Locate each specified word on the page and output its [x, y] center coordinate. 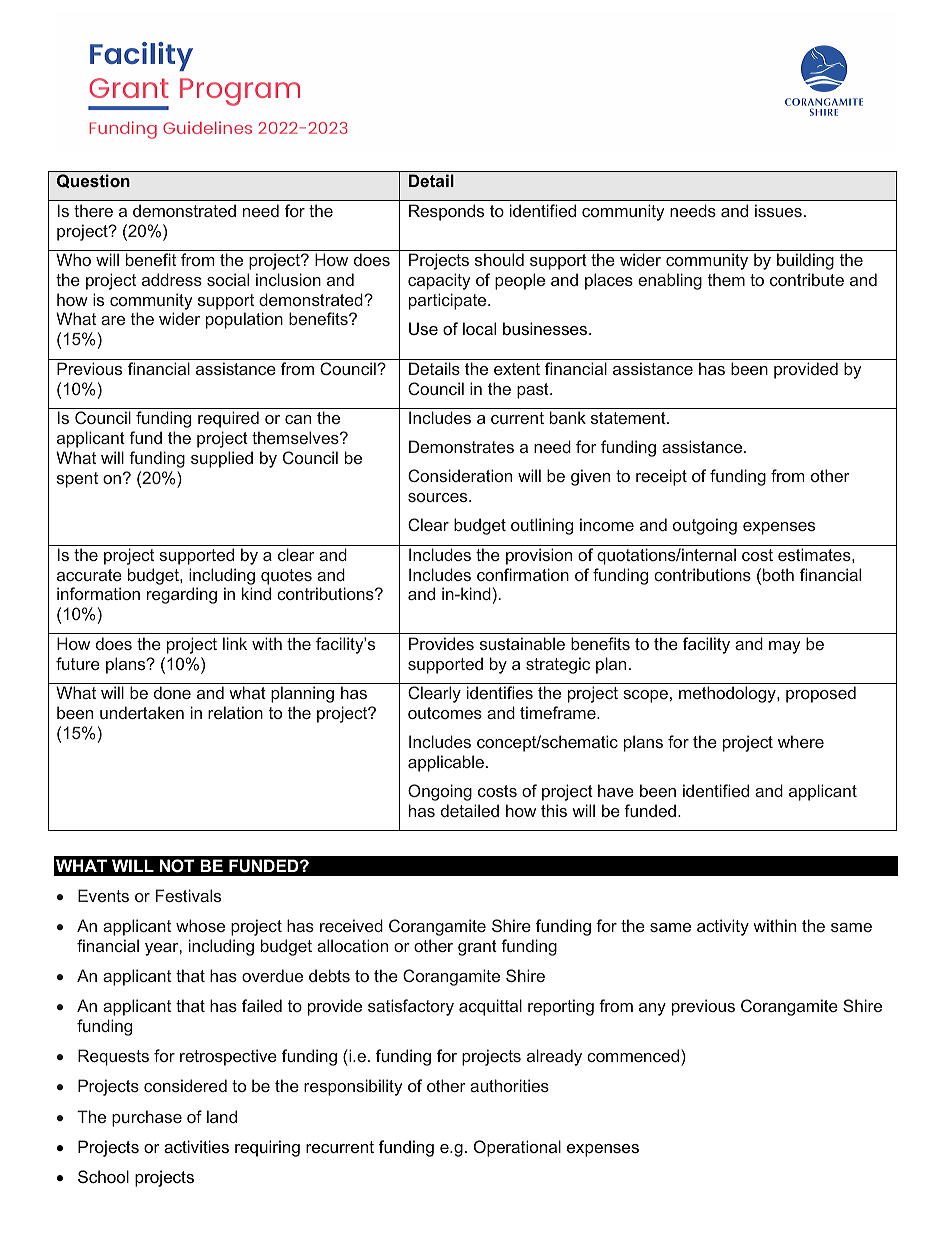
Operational [517, 1148]
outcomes [445, 713]
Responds [446, 212]
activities [196, 1146]
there [93, 210]
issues [778, 210]
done [172, 692]
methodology [728, 694]
